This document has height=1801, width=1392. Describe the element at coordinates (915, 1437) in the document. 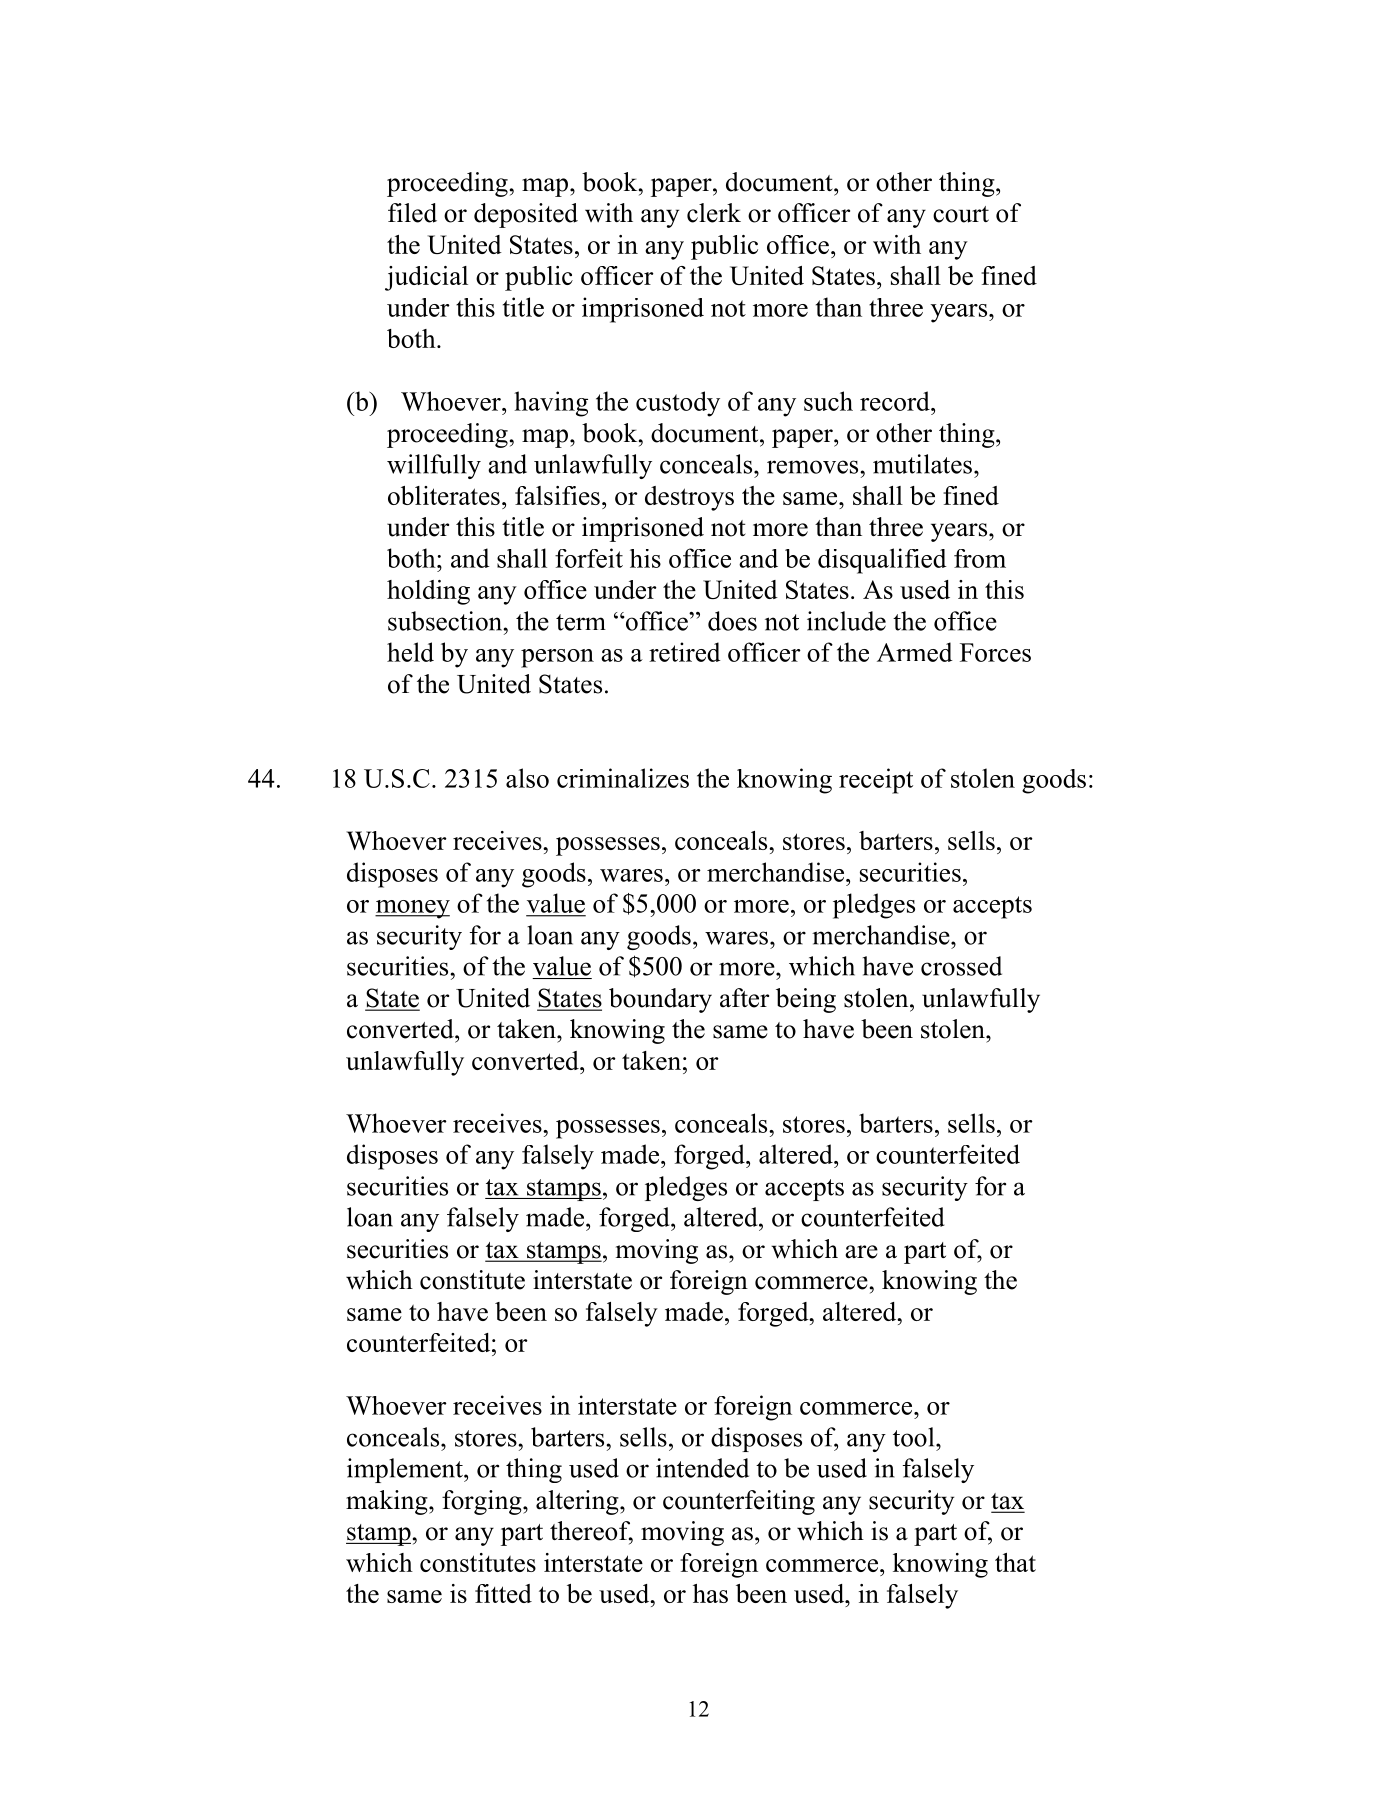

I see `tool` at that location.
